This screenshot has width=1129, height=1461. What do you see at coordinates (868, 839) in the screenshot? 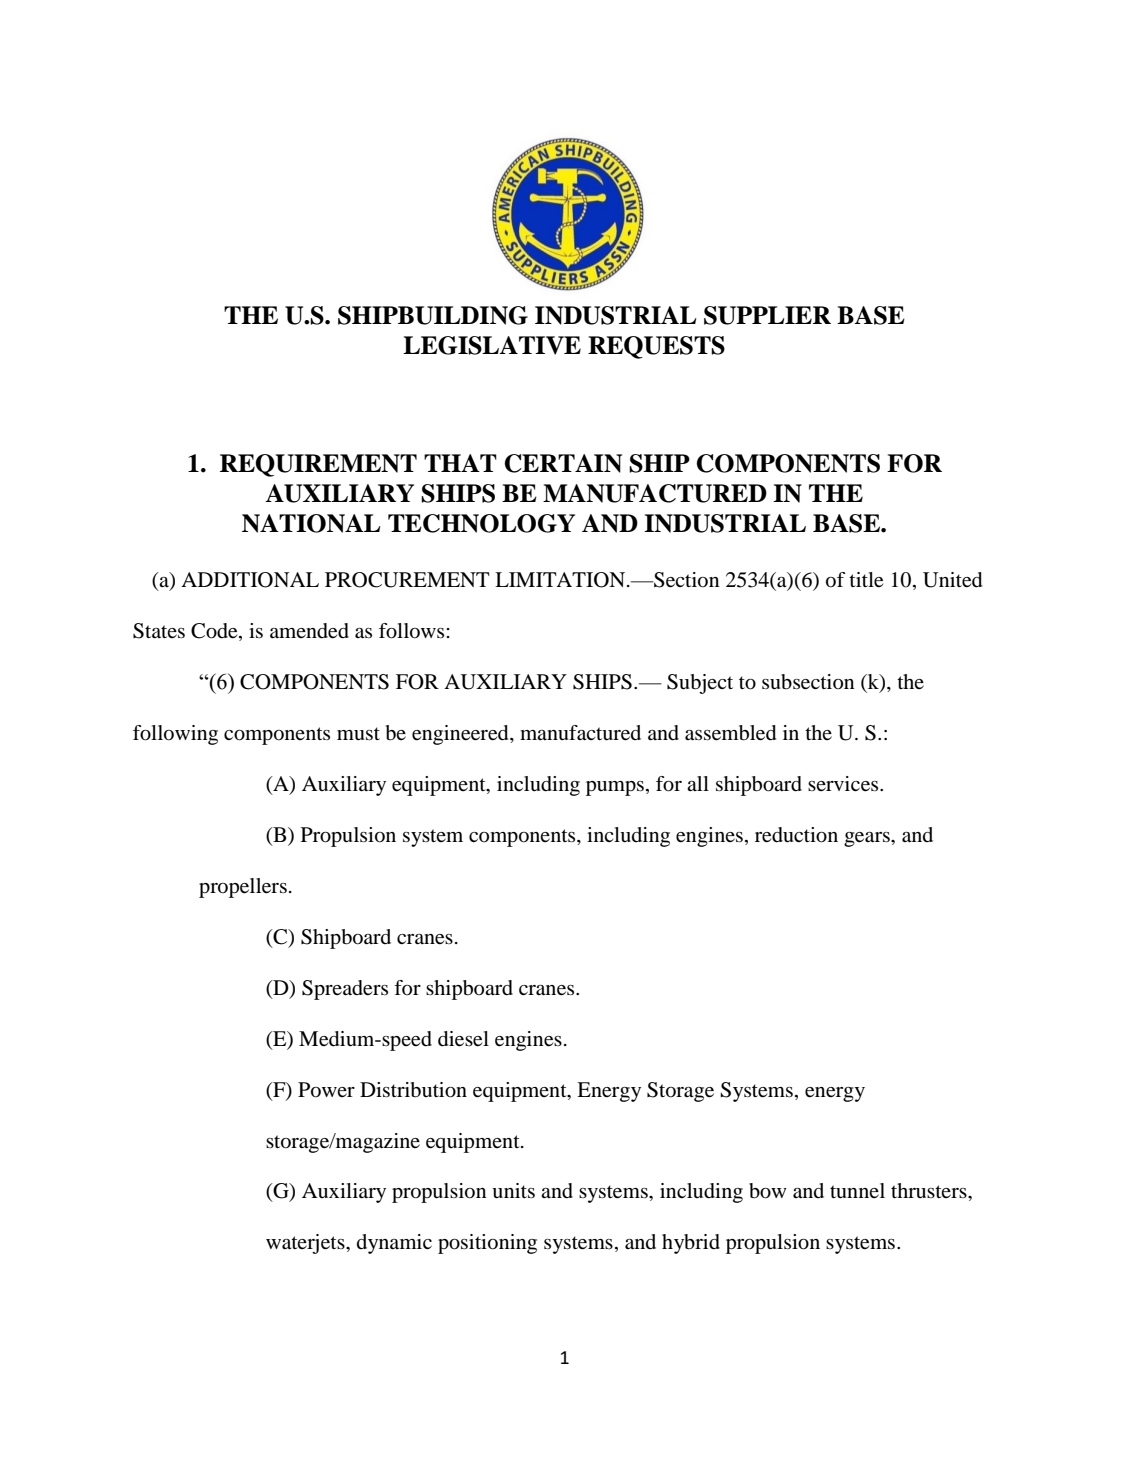
I see `gears` at bounding box center [868, 839].
